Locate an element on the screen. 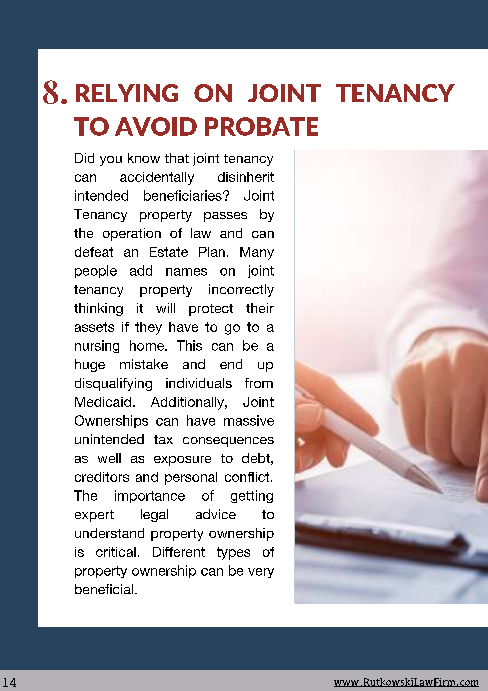 This screenshot has width=488, height=691. exposure is located at coordinates (182, 461).
